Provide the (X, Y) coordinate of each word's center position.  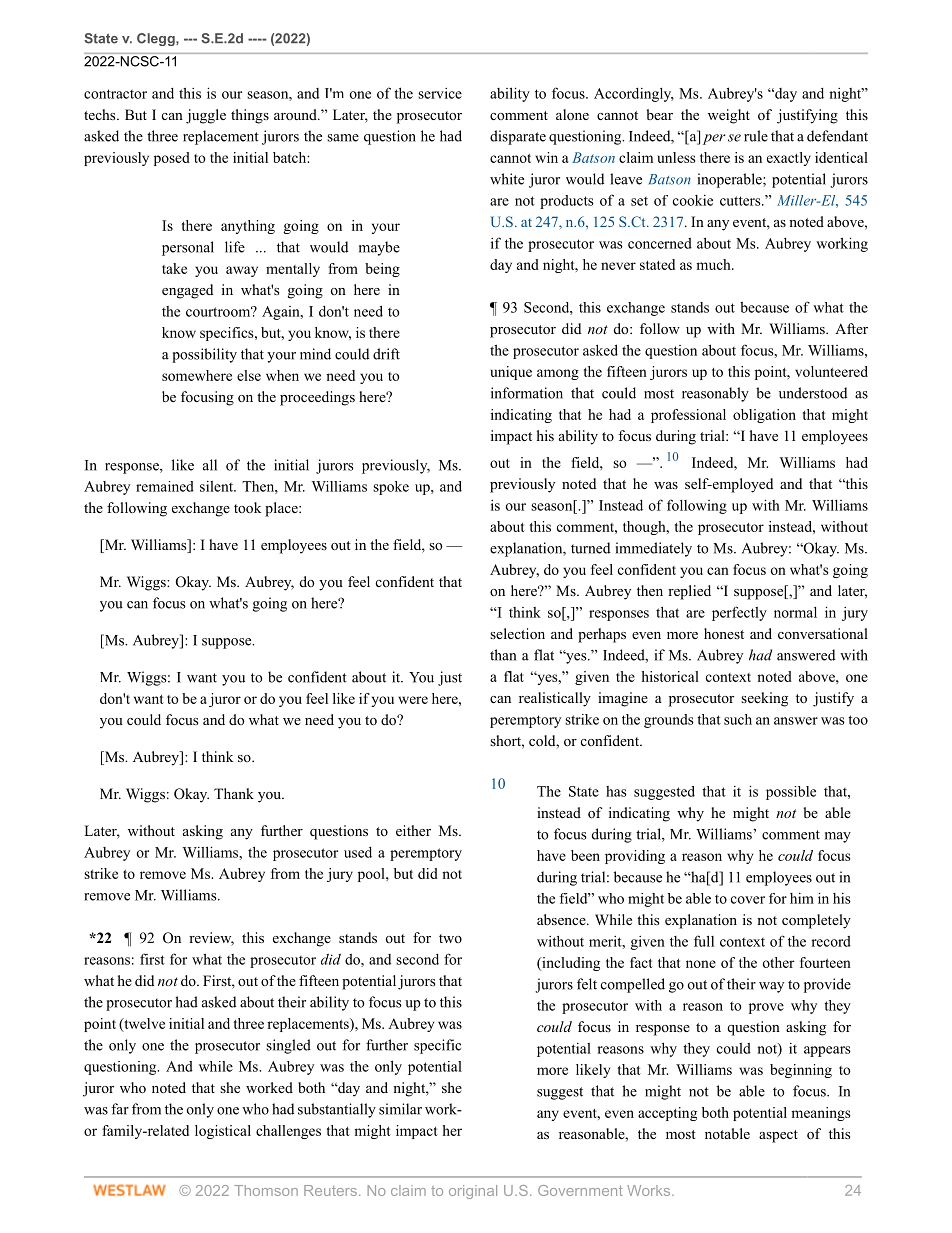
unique (511, 373)
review (211, 939)
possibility (204, 355)
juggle (206, 116)
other (778, 962)
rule (756, 136)
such (738, 719)
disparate (518, 137)
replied (689, 592)
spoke (391, 488)
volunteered (831, 371)
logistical (223, 1132)
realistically (555, 699)
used (358, 852)
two (450, 938)
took (247, 508)
